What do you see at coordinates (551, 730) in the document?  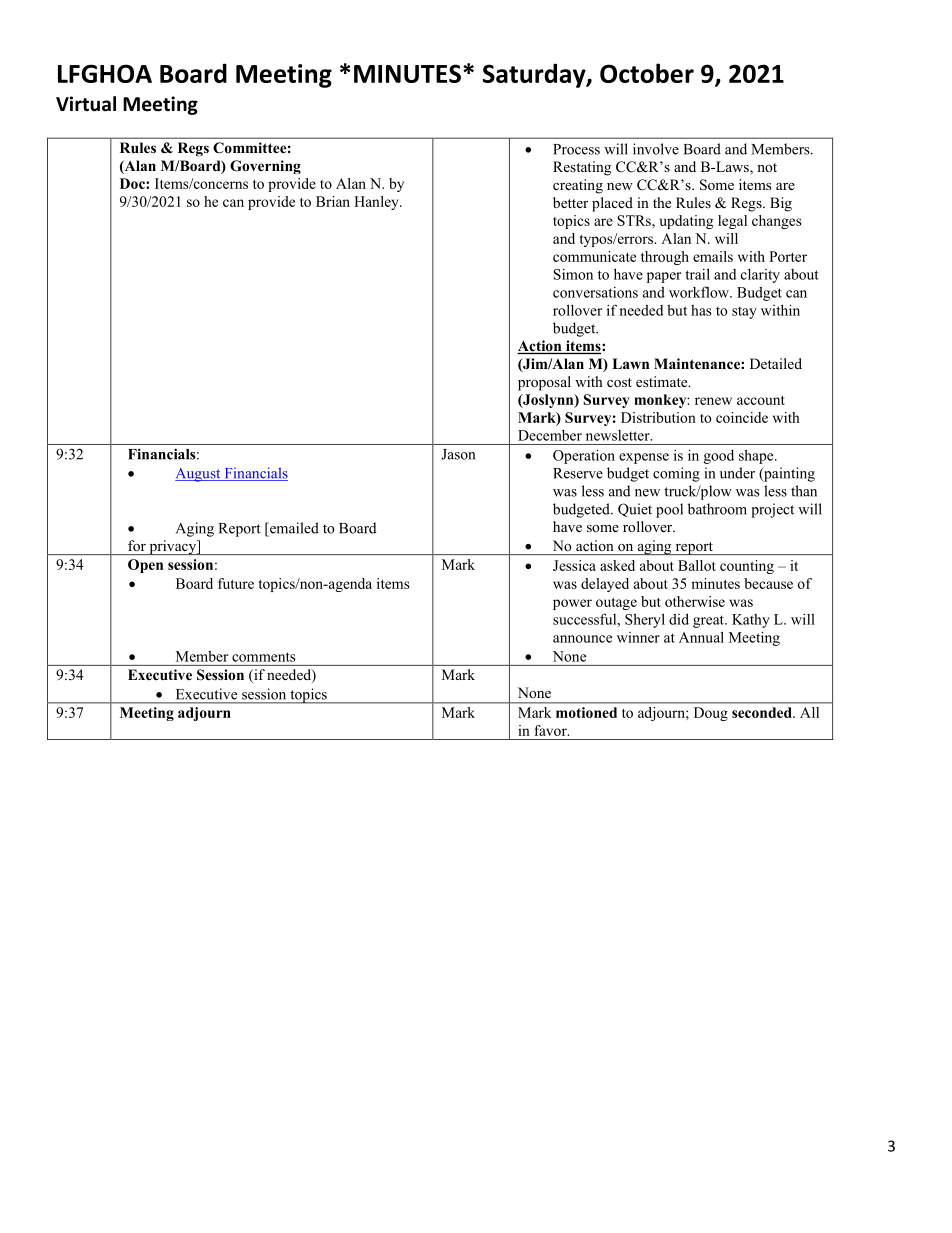 I see `favor` at bounding box center [551, 730].
